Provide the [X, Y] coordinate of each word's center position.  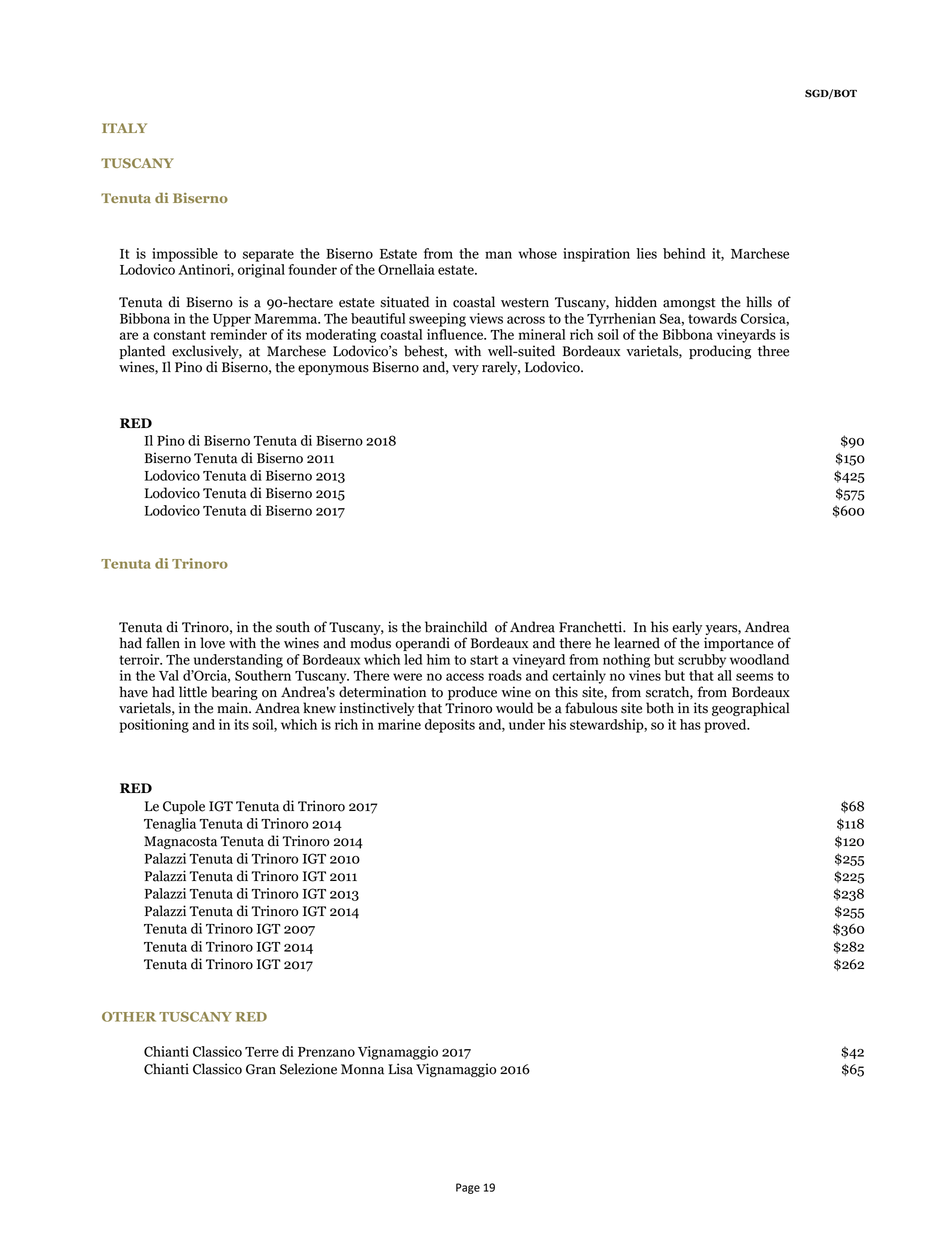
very [465, 370]
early [687, 628]
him [438, 659]
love [212, 643]
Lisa [400, 1069]
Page [468, 1188]
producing [720, 352]
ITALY [124, 128]
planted [142, 352]
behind [684, 253]
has [690, 724]
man [498, 255]
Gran [261, 1069]
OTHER [129, 1017]
